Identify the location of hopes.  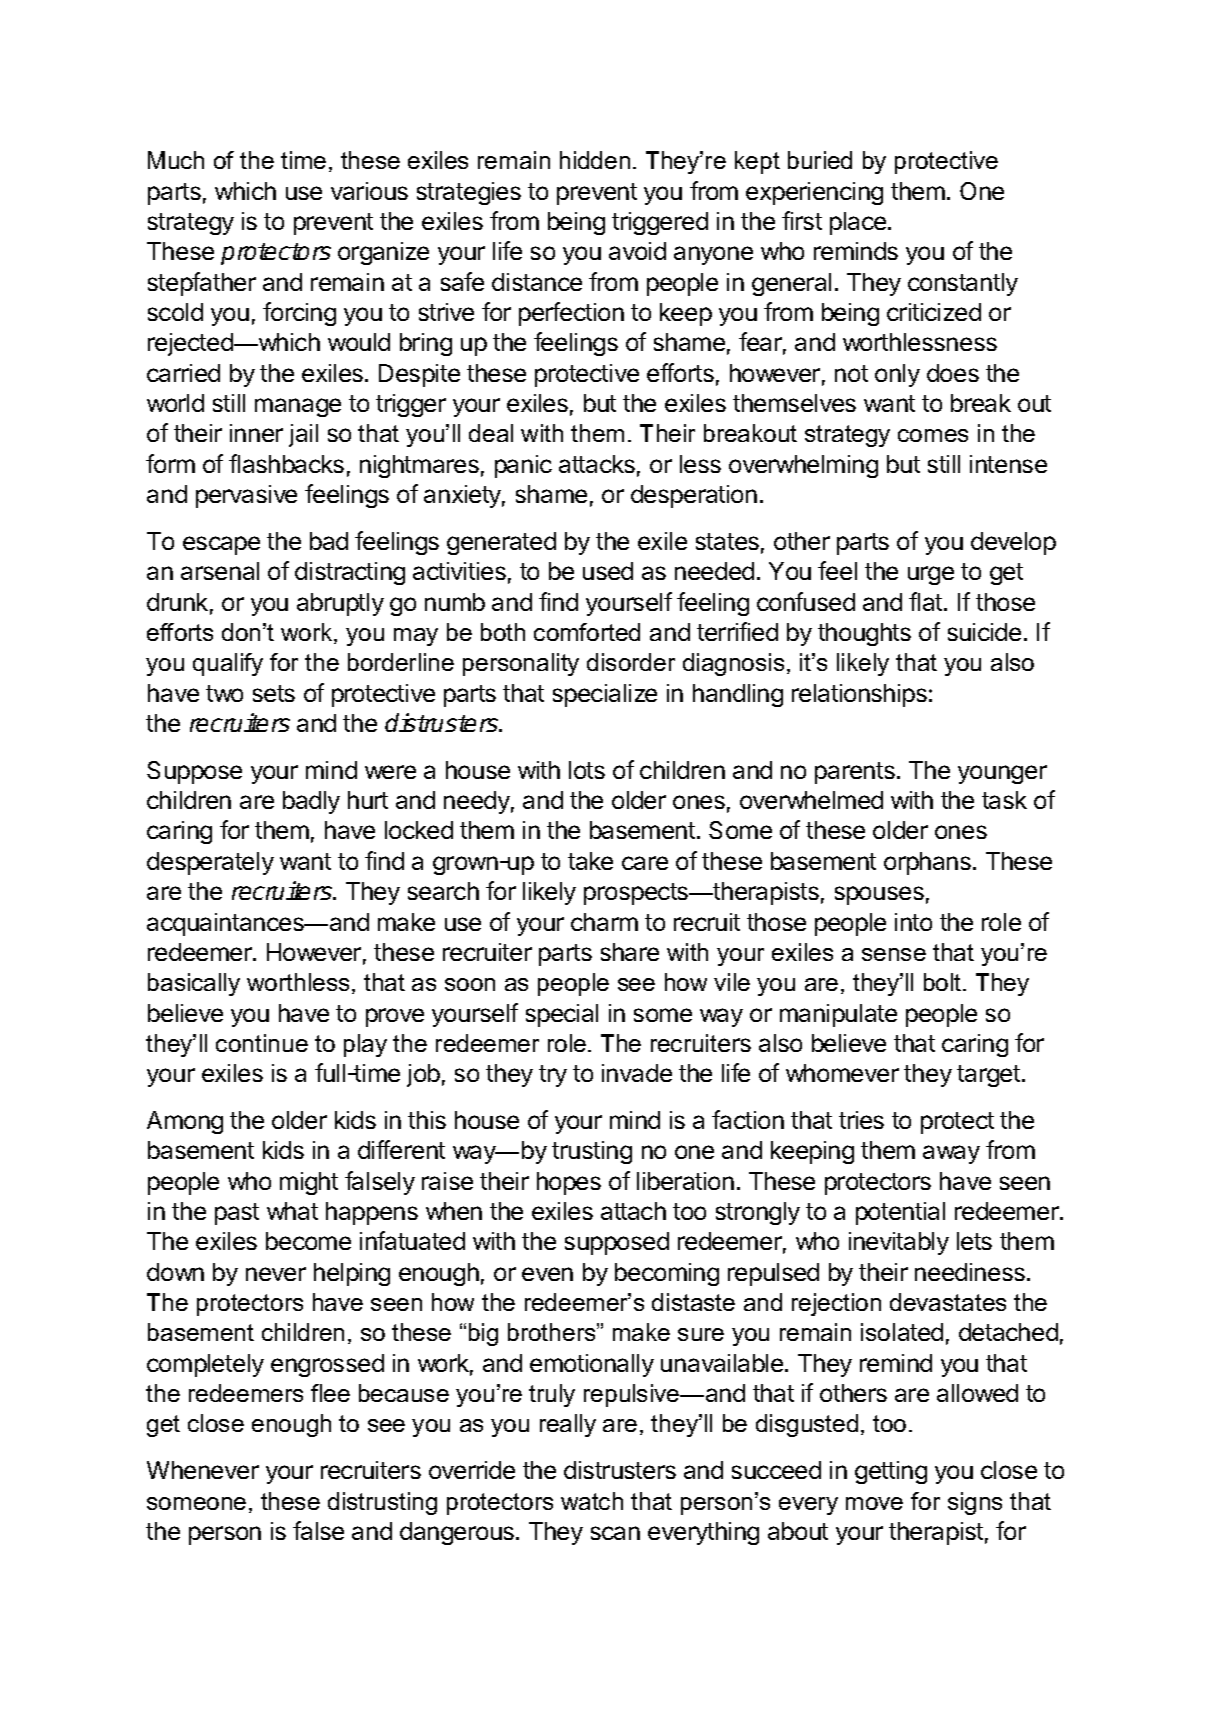
(569, 1183).
